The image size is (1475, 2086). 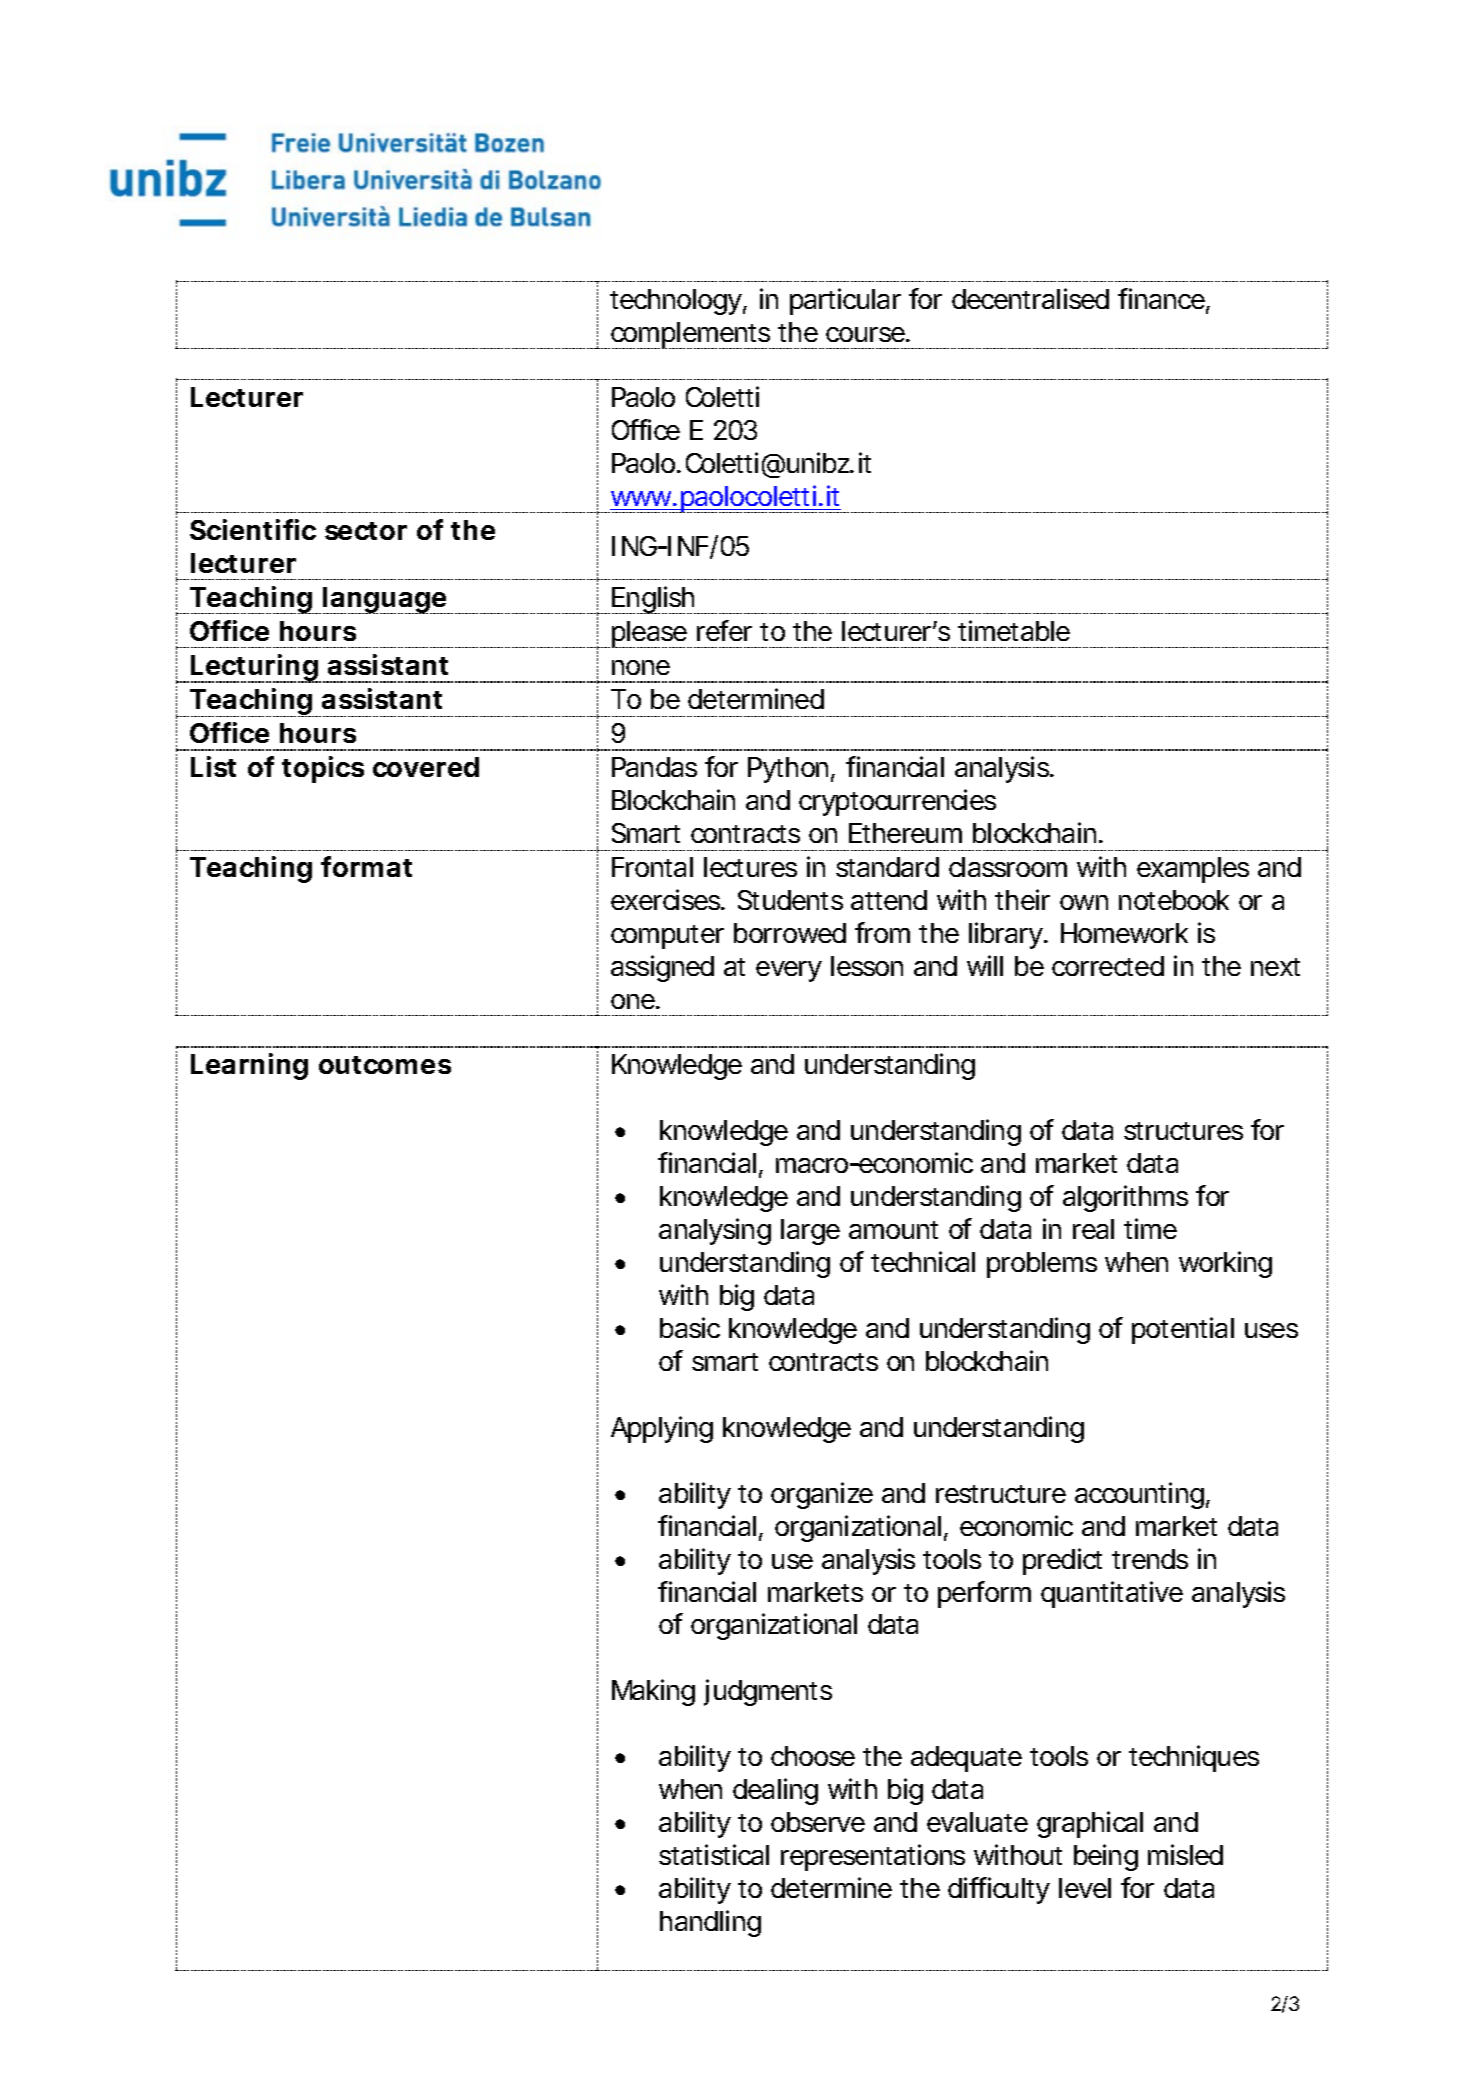 I want to click on finance, so click(x=1162, y=300).
